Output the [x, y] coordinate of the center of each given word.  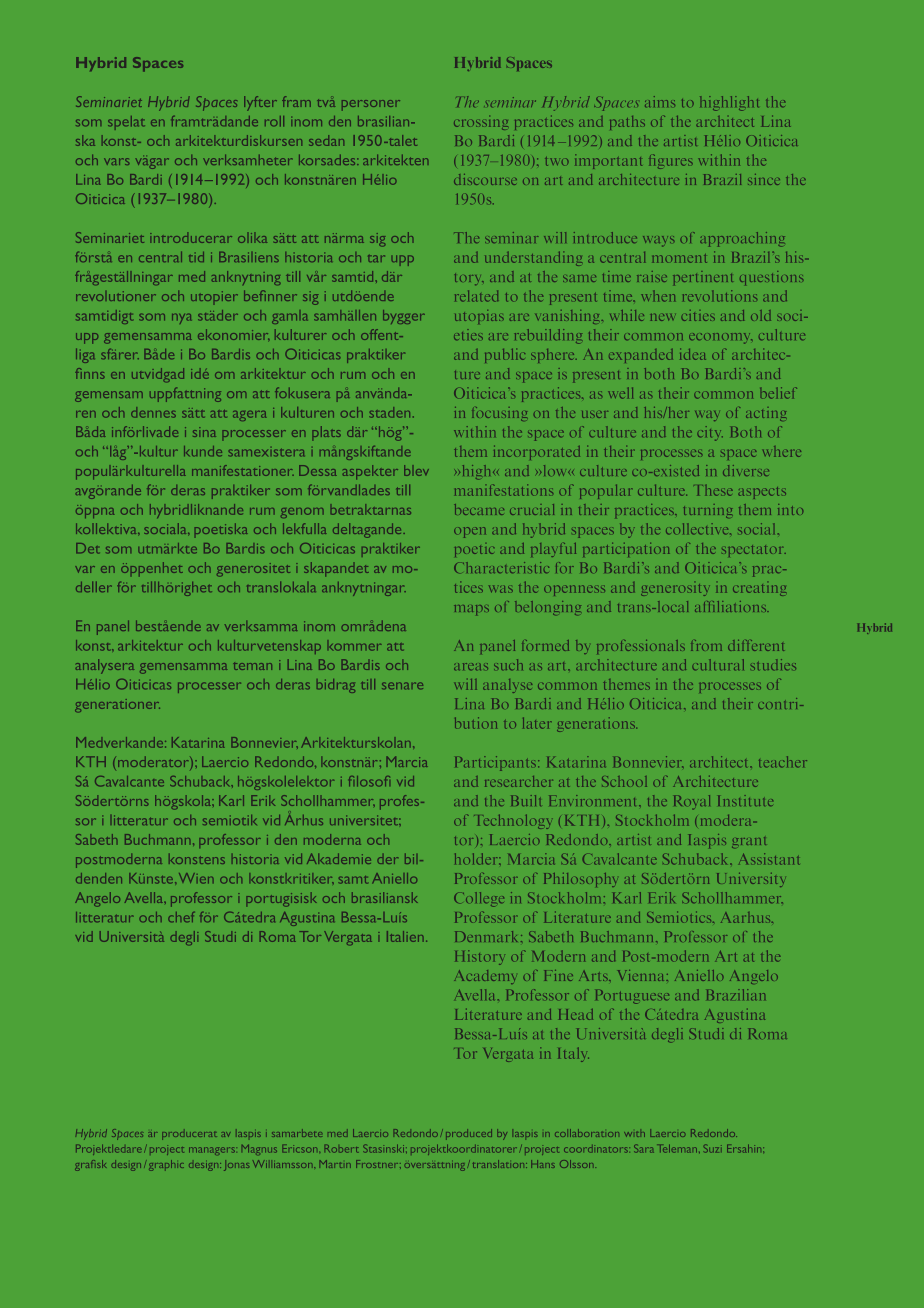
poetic [474, 551]
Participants [495, 763]
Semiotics [680, 917]
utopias [479, 317]
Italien [405, 936]
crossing [481, 124]
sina [204, 432]
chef [181, 917]
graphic [166, 1165]
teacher [783, 762]
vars [117, 161]
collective [698, 529]
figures [671, 161]
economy [720, 338]
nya [182, 319]
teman [252, 666]
